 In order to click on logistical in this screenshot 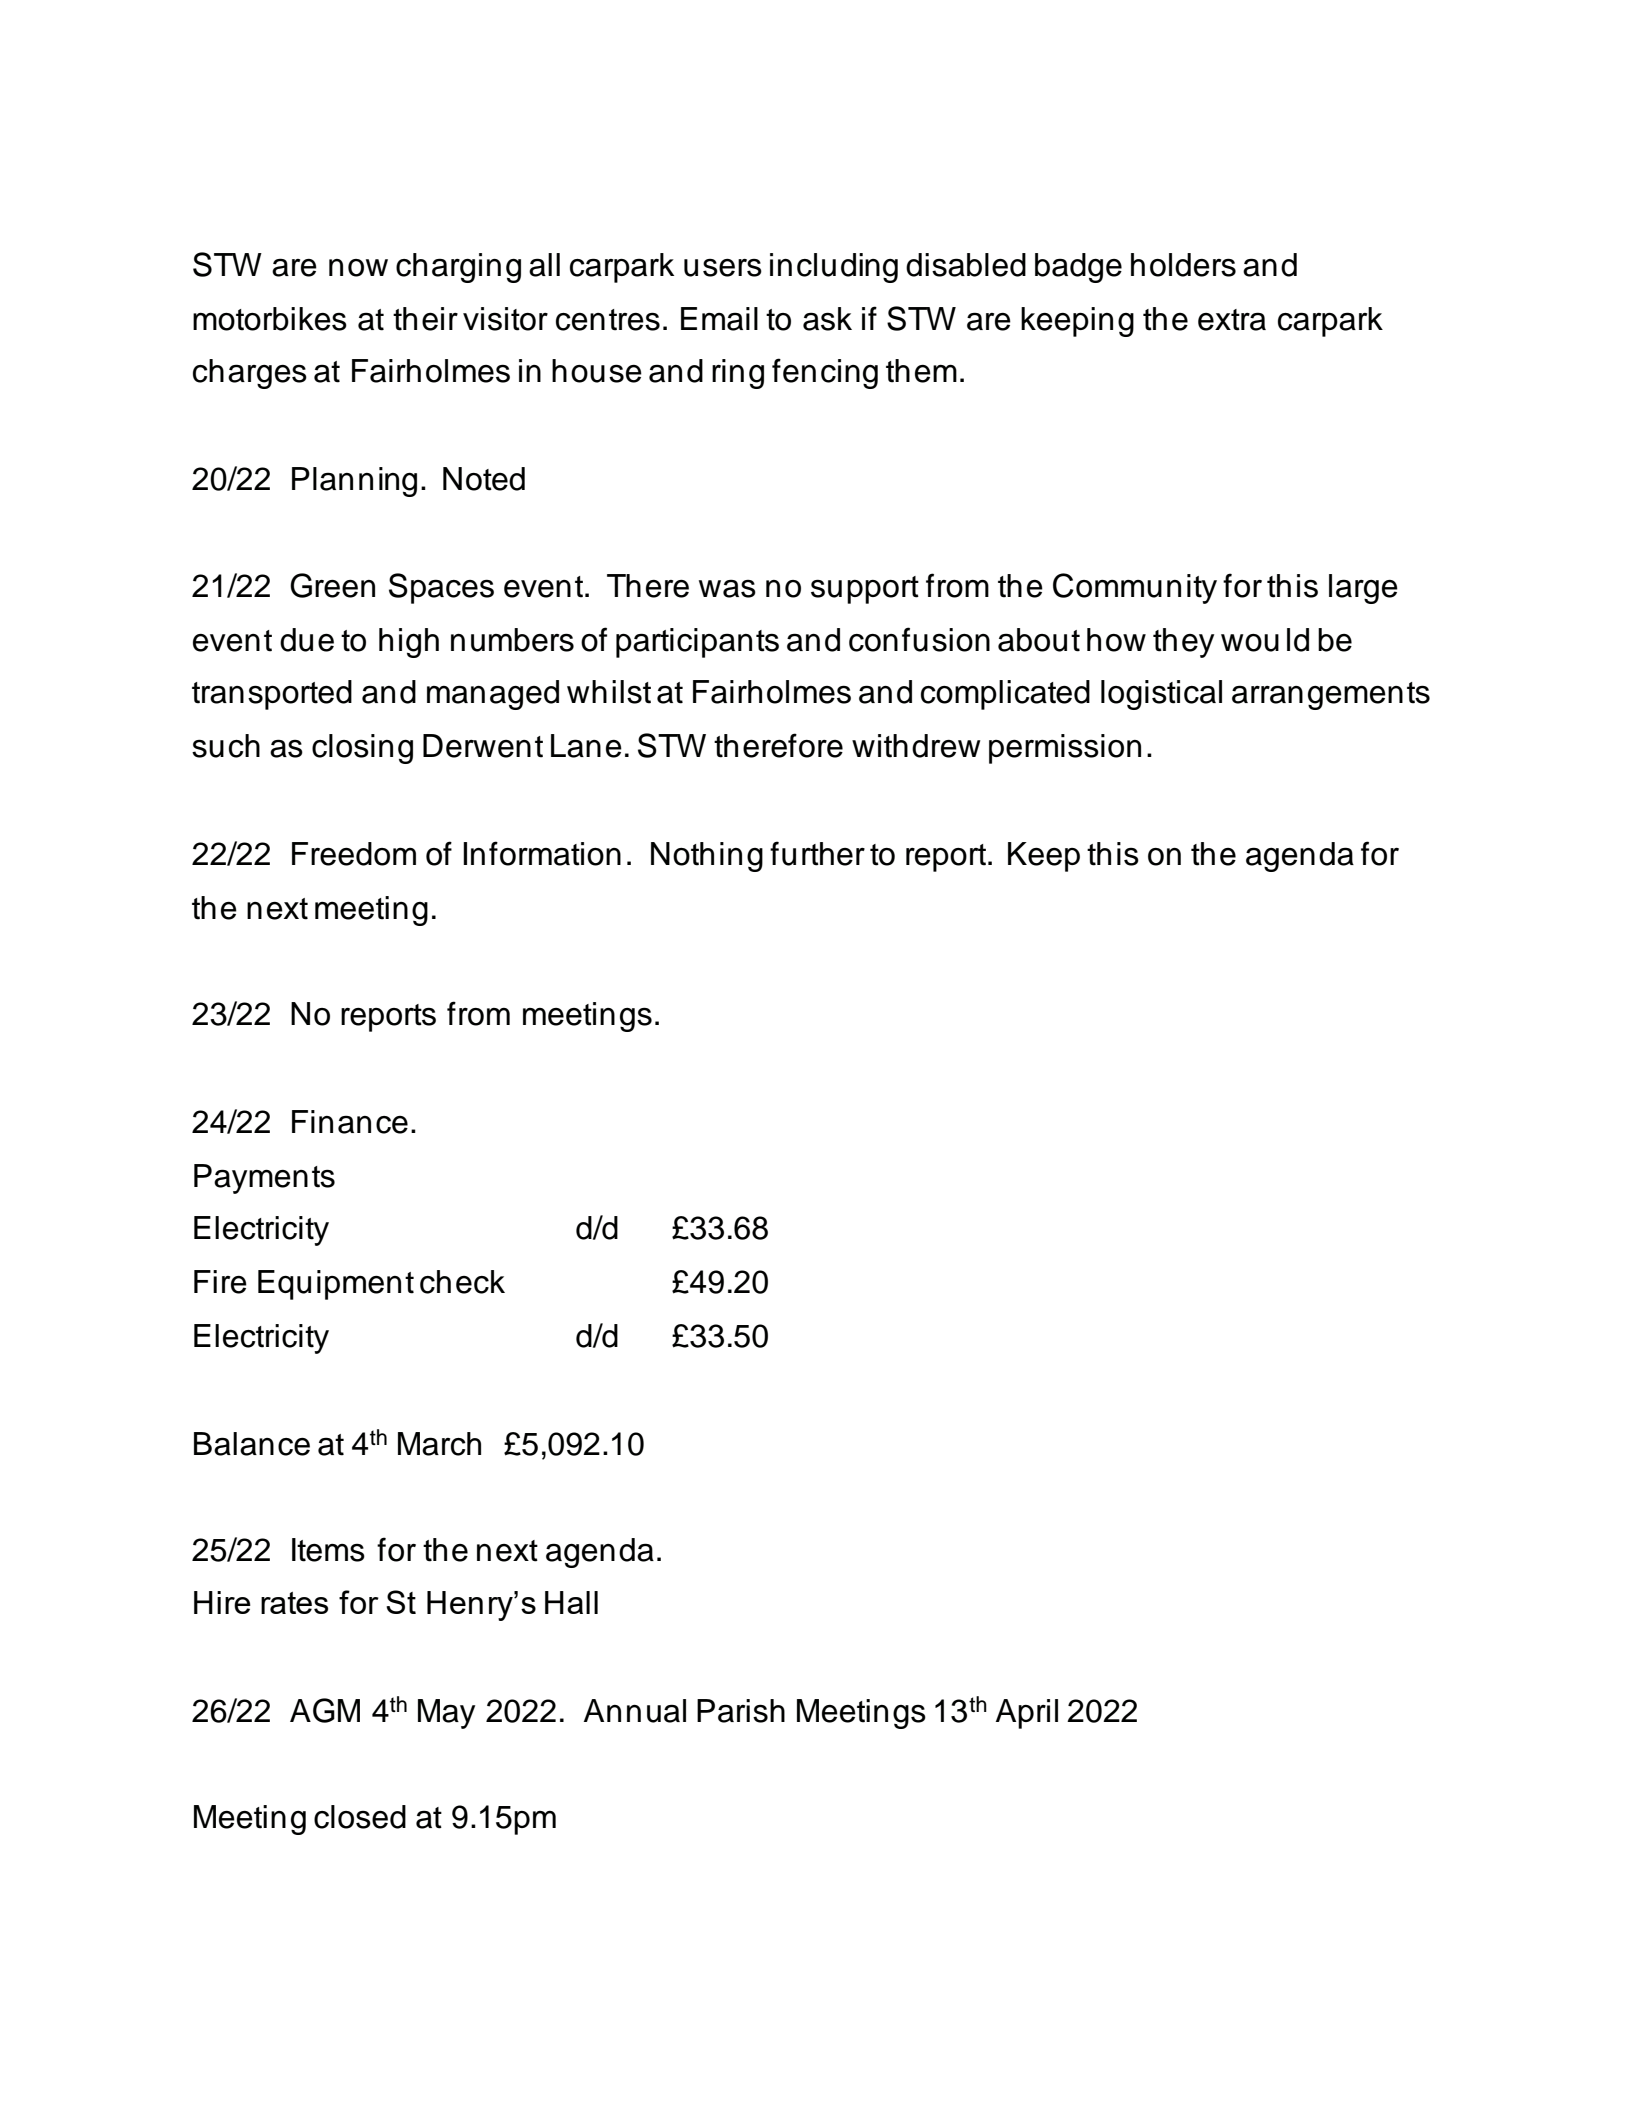, I will do `click(1161, 695)`.
